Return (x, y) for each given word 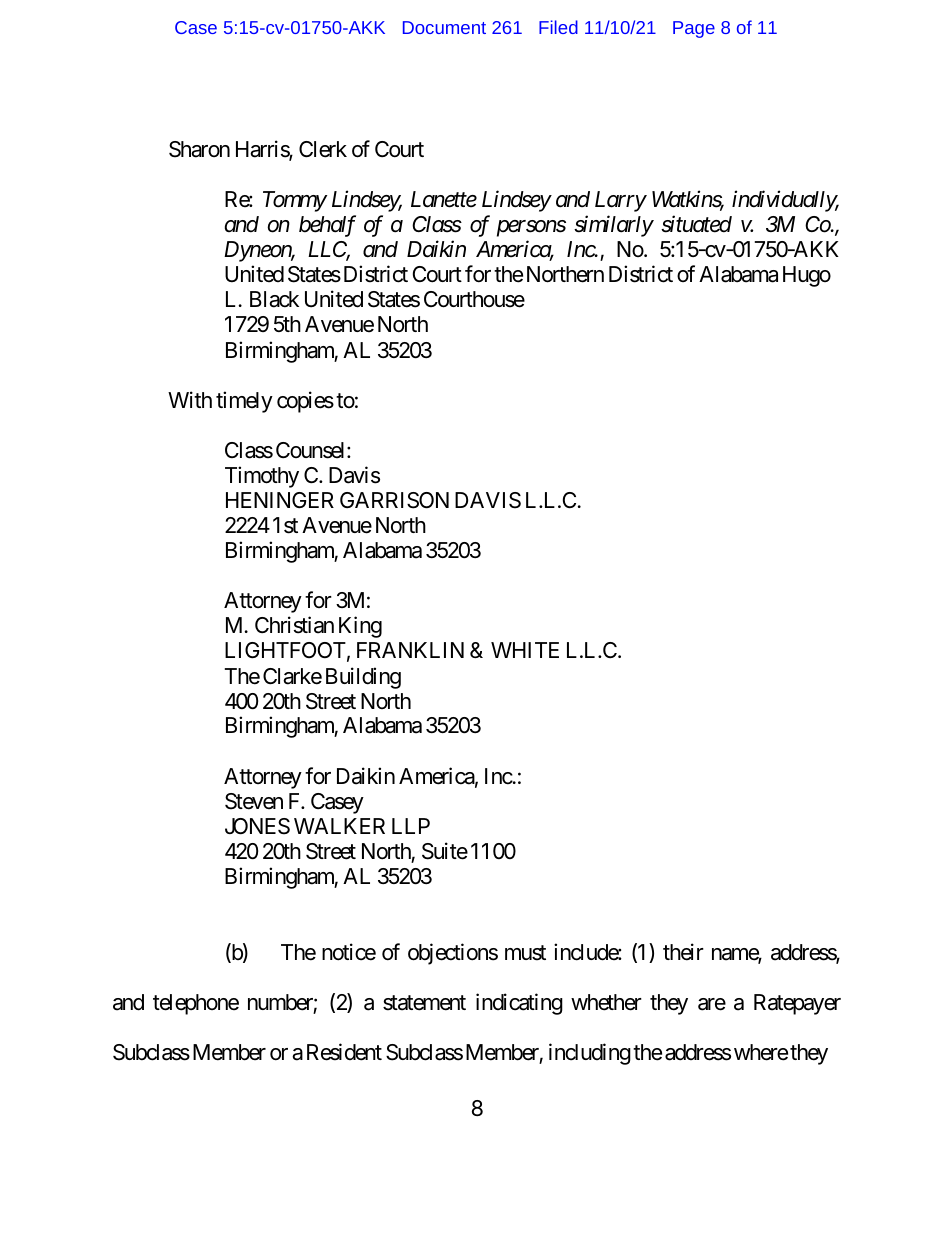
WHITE (525, 650)
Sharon (199, 149)
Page (694, 29)
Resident (344, 1052)
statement (424, 1003)
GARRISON (394, 500)
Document (444, 27)
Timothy (262, 477)
